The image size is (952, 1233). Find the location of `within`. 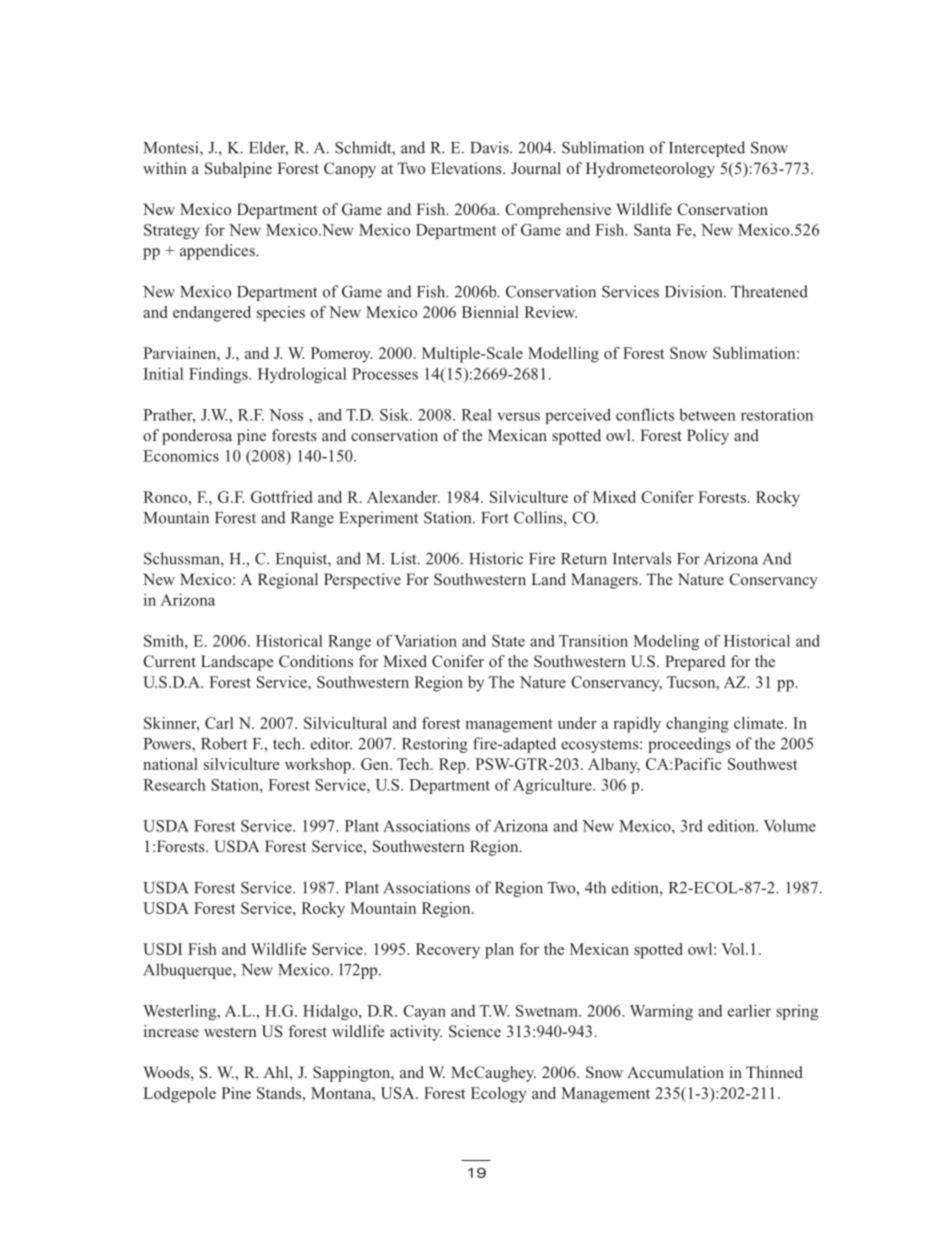

within is located at coordinates (165, 168).
